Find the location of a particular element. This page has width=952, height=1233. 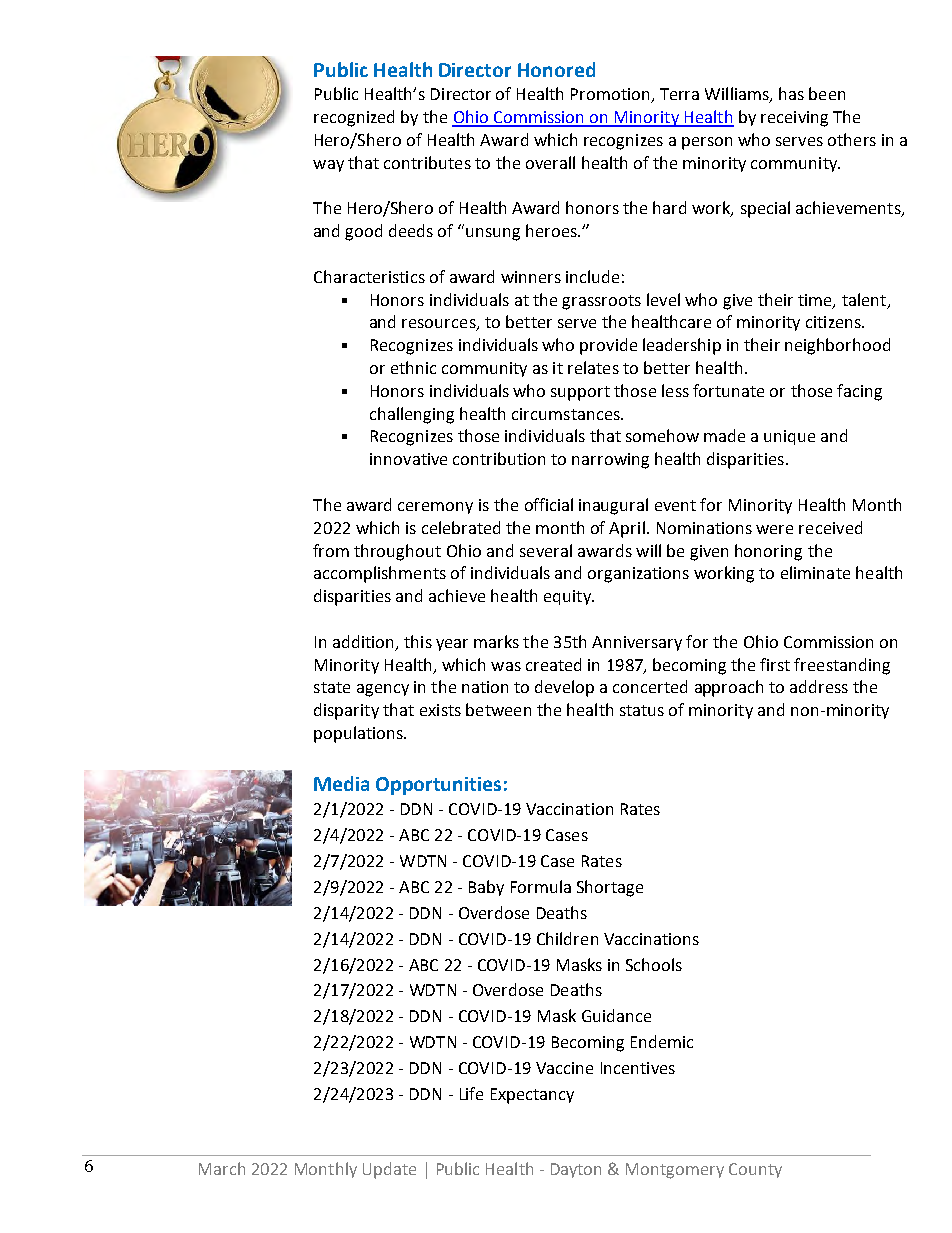

Media is located at coordinates (341, 783).
